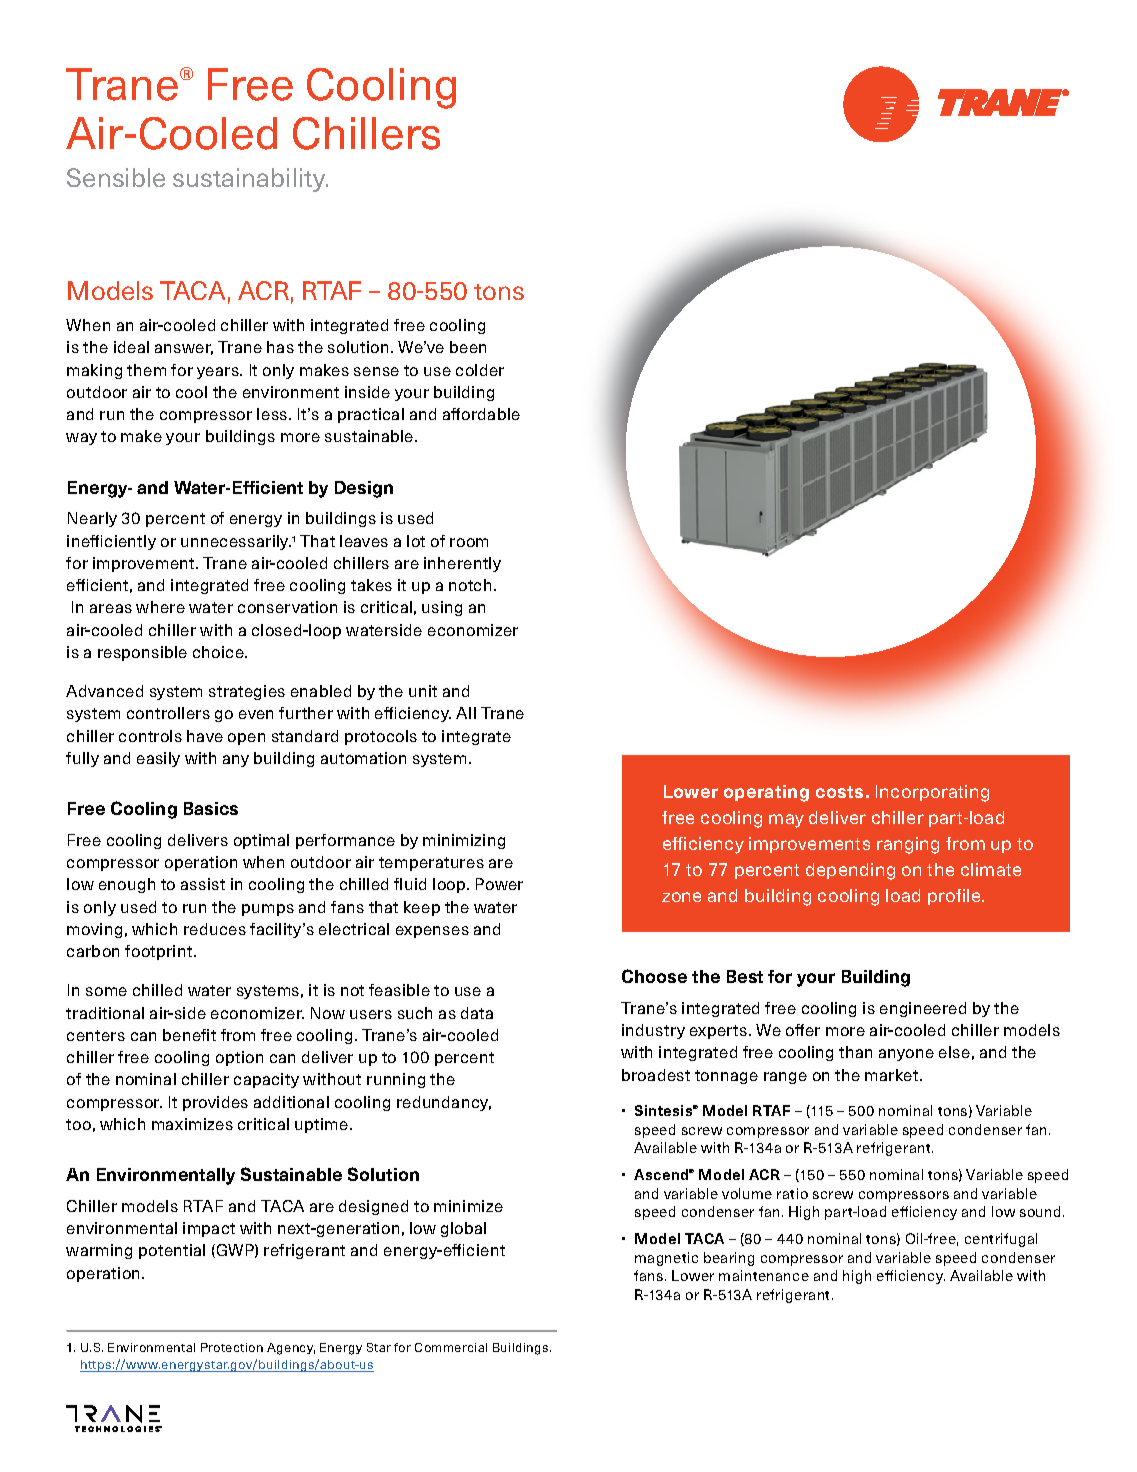  Describe the element at coordinates (464, 841) in the page. I see `minimizing` at that location.
